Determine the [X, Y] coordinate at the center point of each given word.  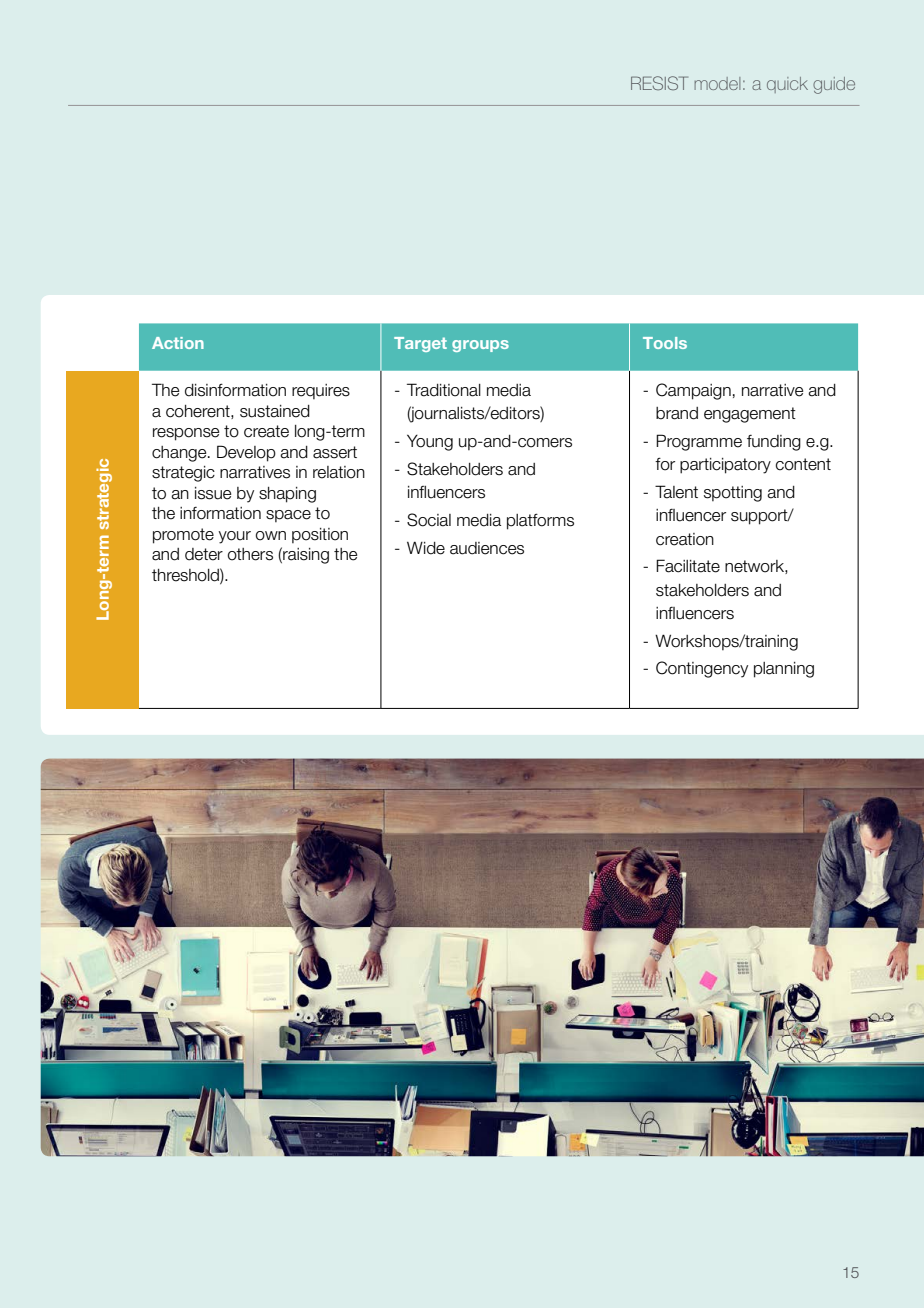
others [250, 554]
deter [204, 554]
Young [430, 442]
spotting [733, 494]
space [288, 516]
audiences [487, 548]
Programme [699, 442]
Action [178, 343]
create [266, 431]
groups [480, 346]
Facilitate [688, 566]
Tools [665, 343]
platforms [540, 521]
